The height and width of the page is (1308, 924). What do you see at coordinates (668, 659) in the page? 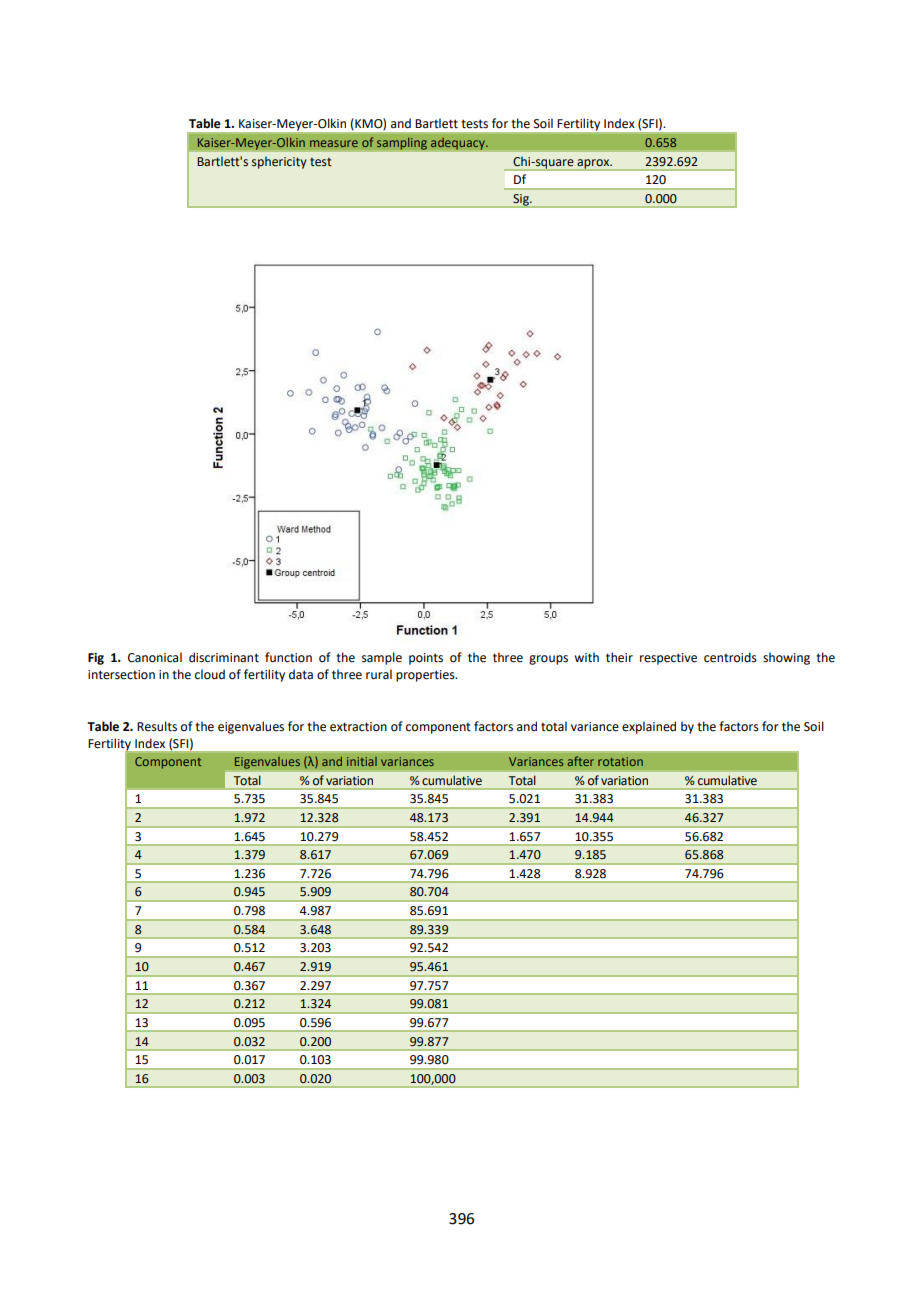
I see `respective` at bounding box center [668, 659].
